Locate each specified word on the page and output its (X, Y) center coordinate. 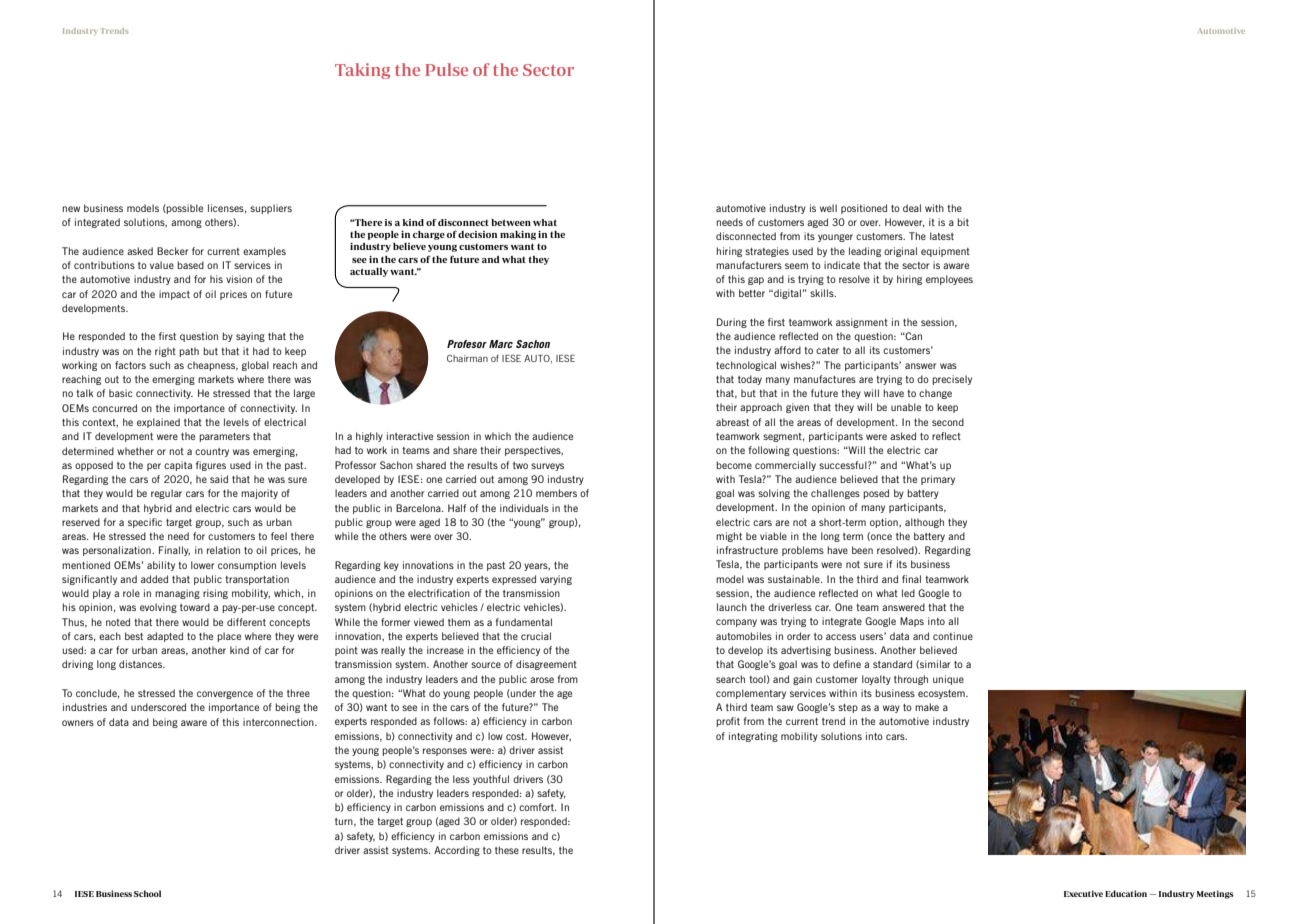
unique (948, 680)
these (507, 850)
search (730, 679)
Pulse (446, 69)
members (556, 493)
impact (174, 295)
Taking (362, 71)
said (219, 479)
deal (912, 208)
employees (949, 280)
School (147, 893)
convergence (225, 695)
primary (938, 480)
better (752, 293)
